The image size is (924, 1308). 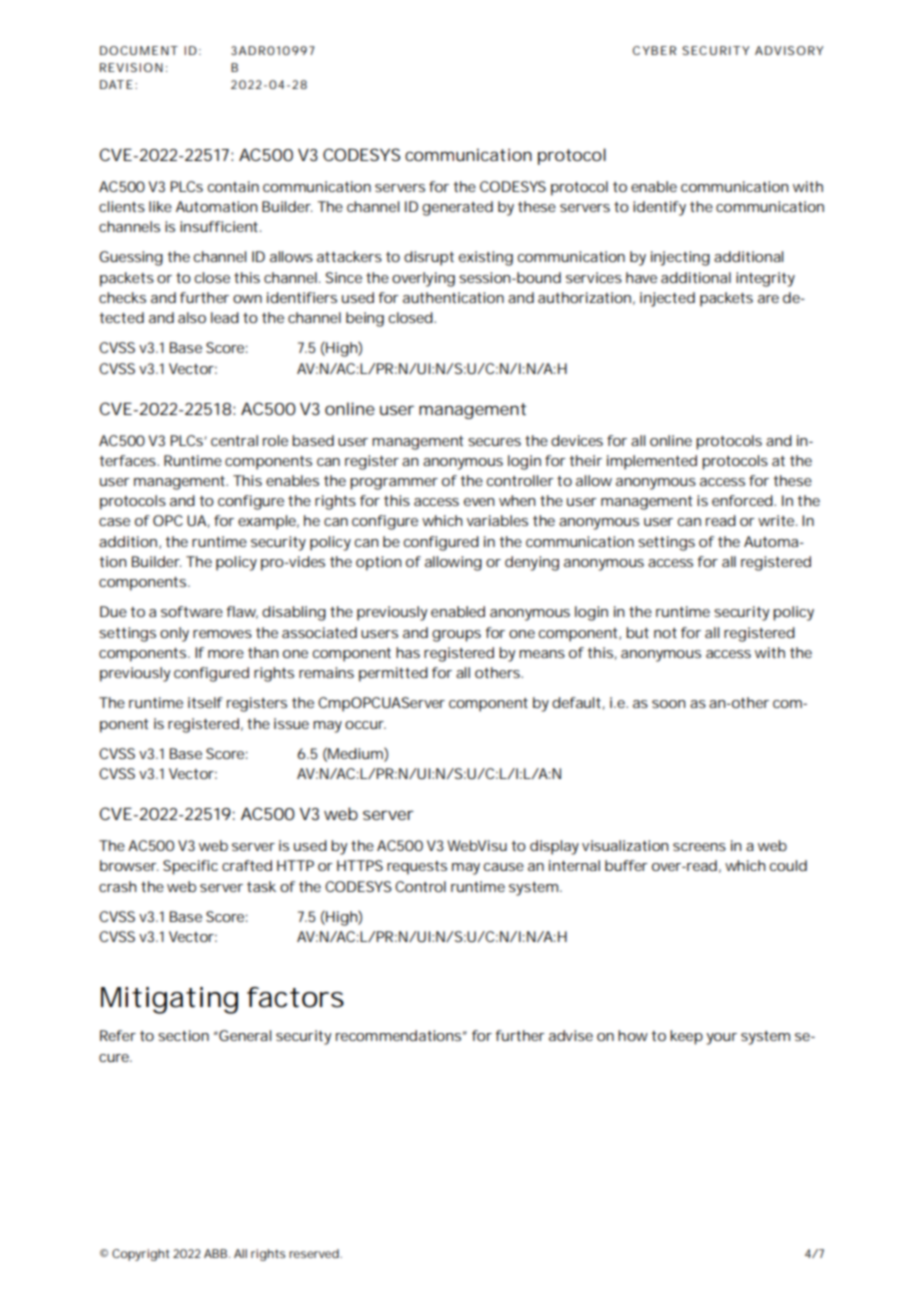 I want to click on generated, so click(x=457, y=208).
